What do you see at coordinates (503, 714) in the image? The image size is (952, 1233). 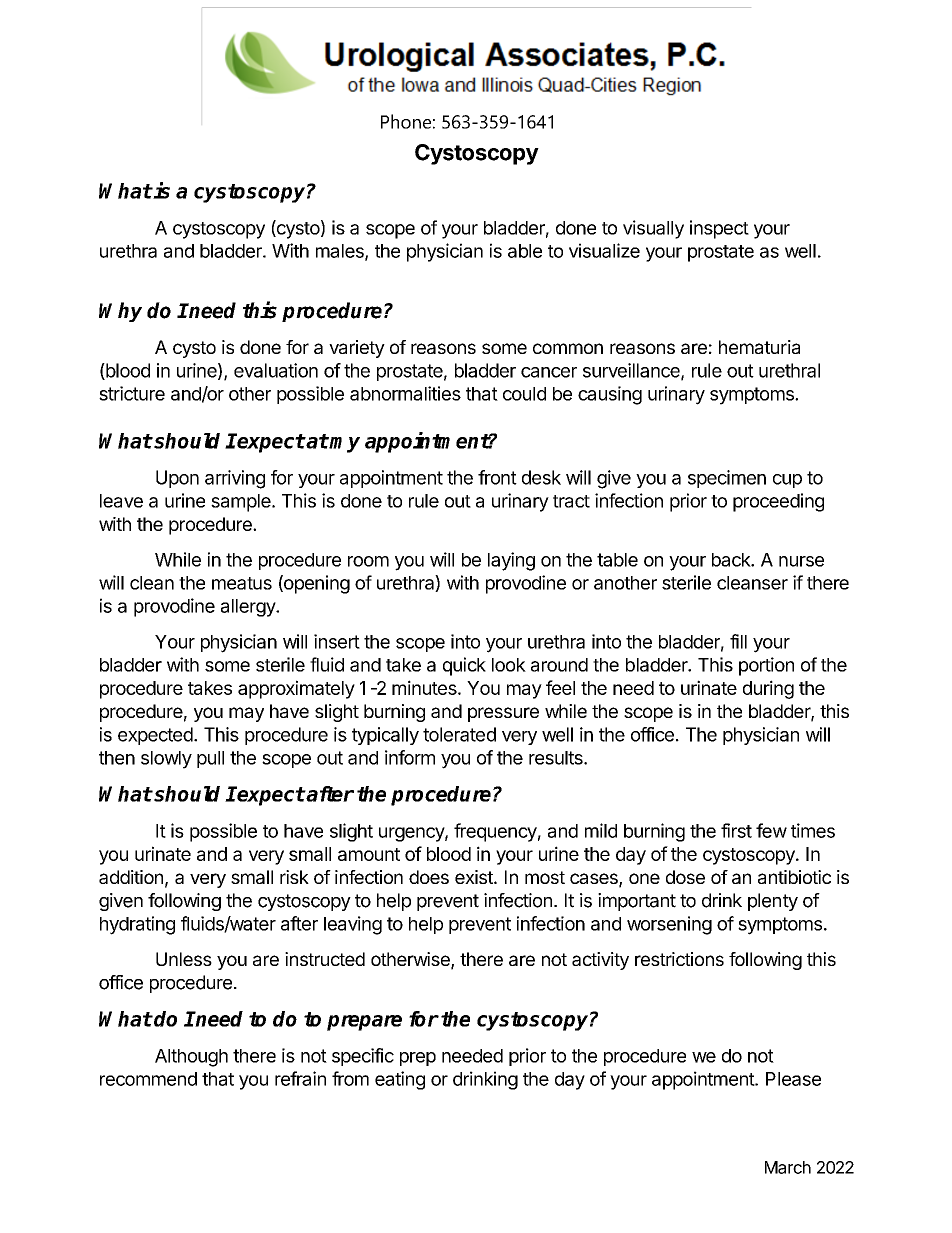 I see `pressure` at bounding box center [503, 714].
